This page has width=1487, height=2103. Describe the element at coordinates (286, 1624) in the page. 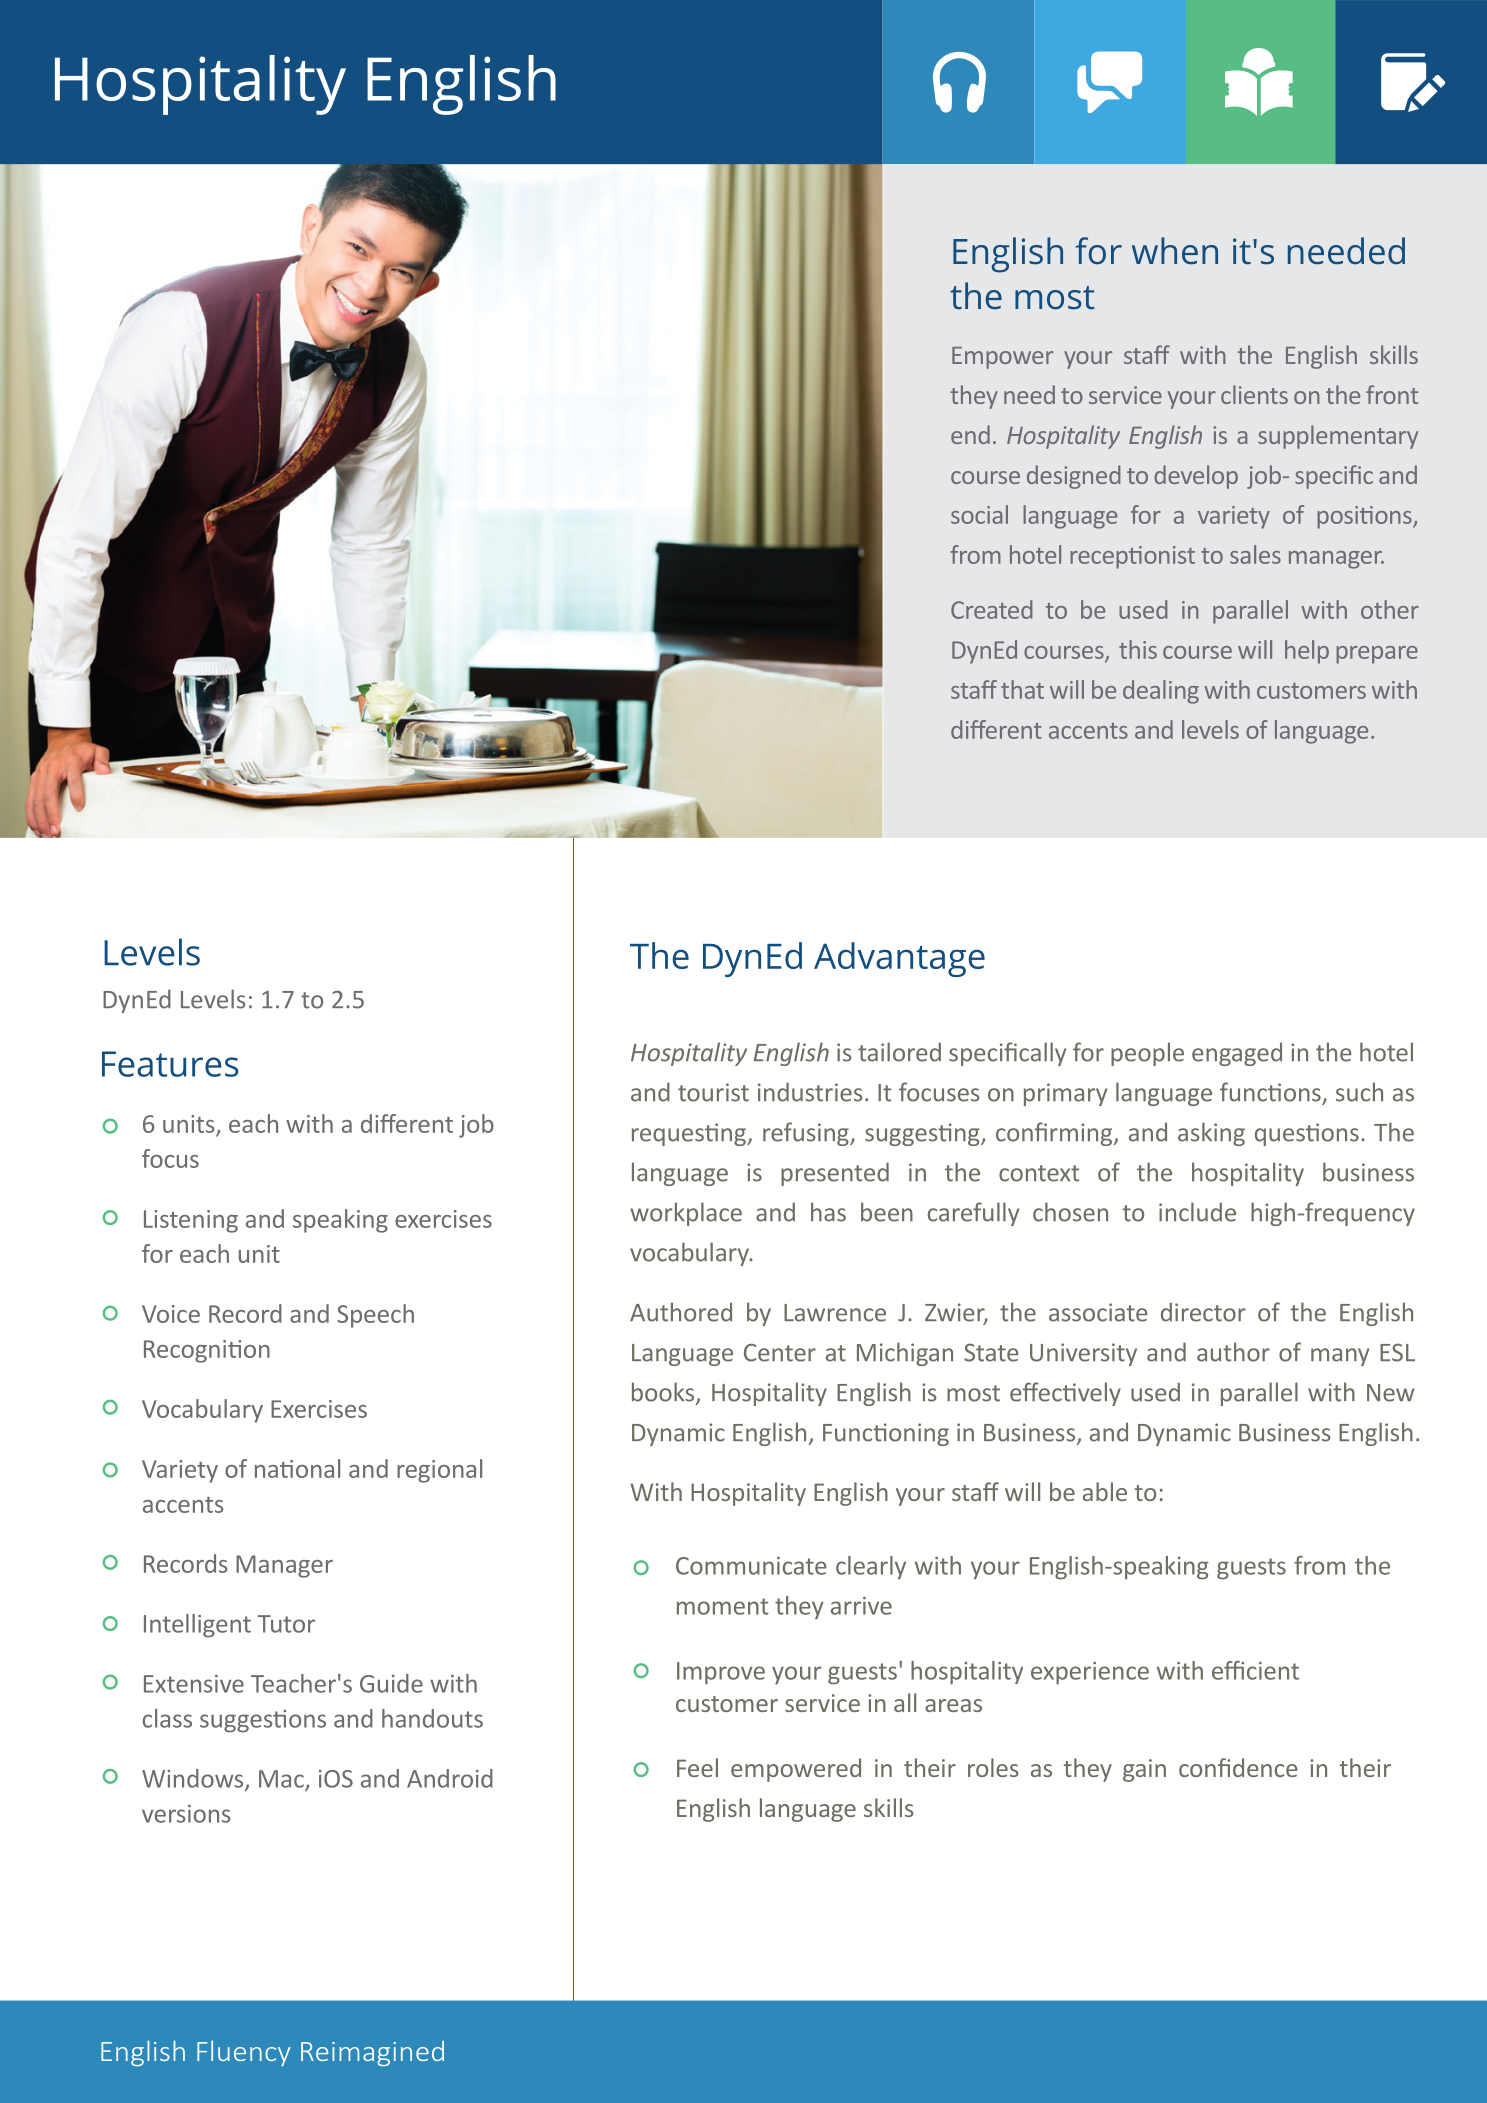

I see `Tutor` at that location.
